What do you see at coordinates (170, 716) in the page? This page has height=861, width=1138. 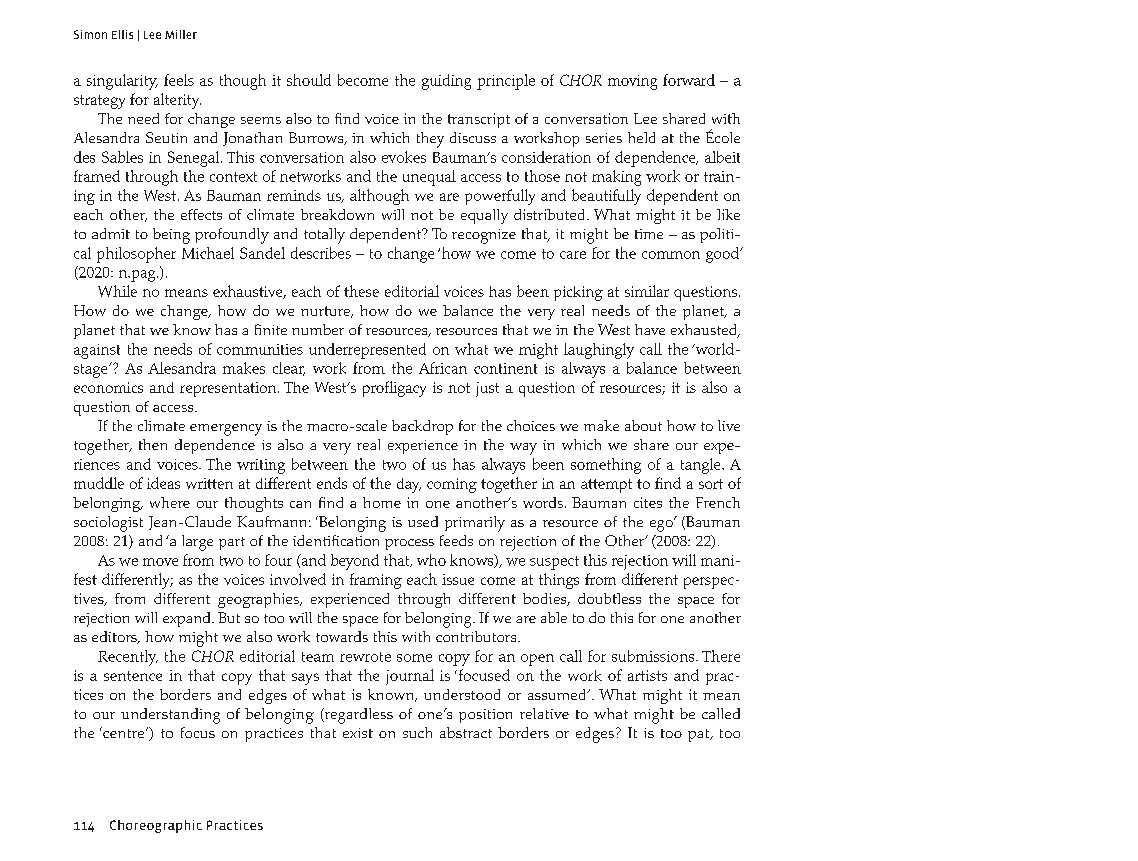 I see `understanding` at bounding box center [170, 716].
